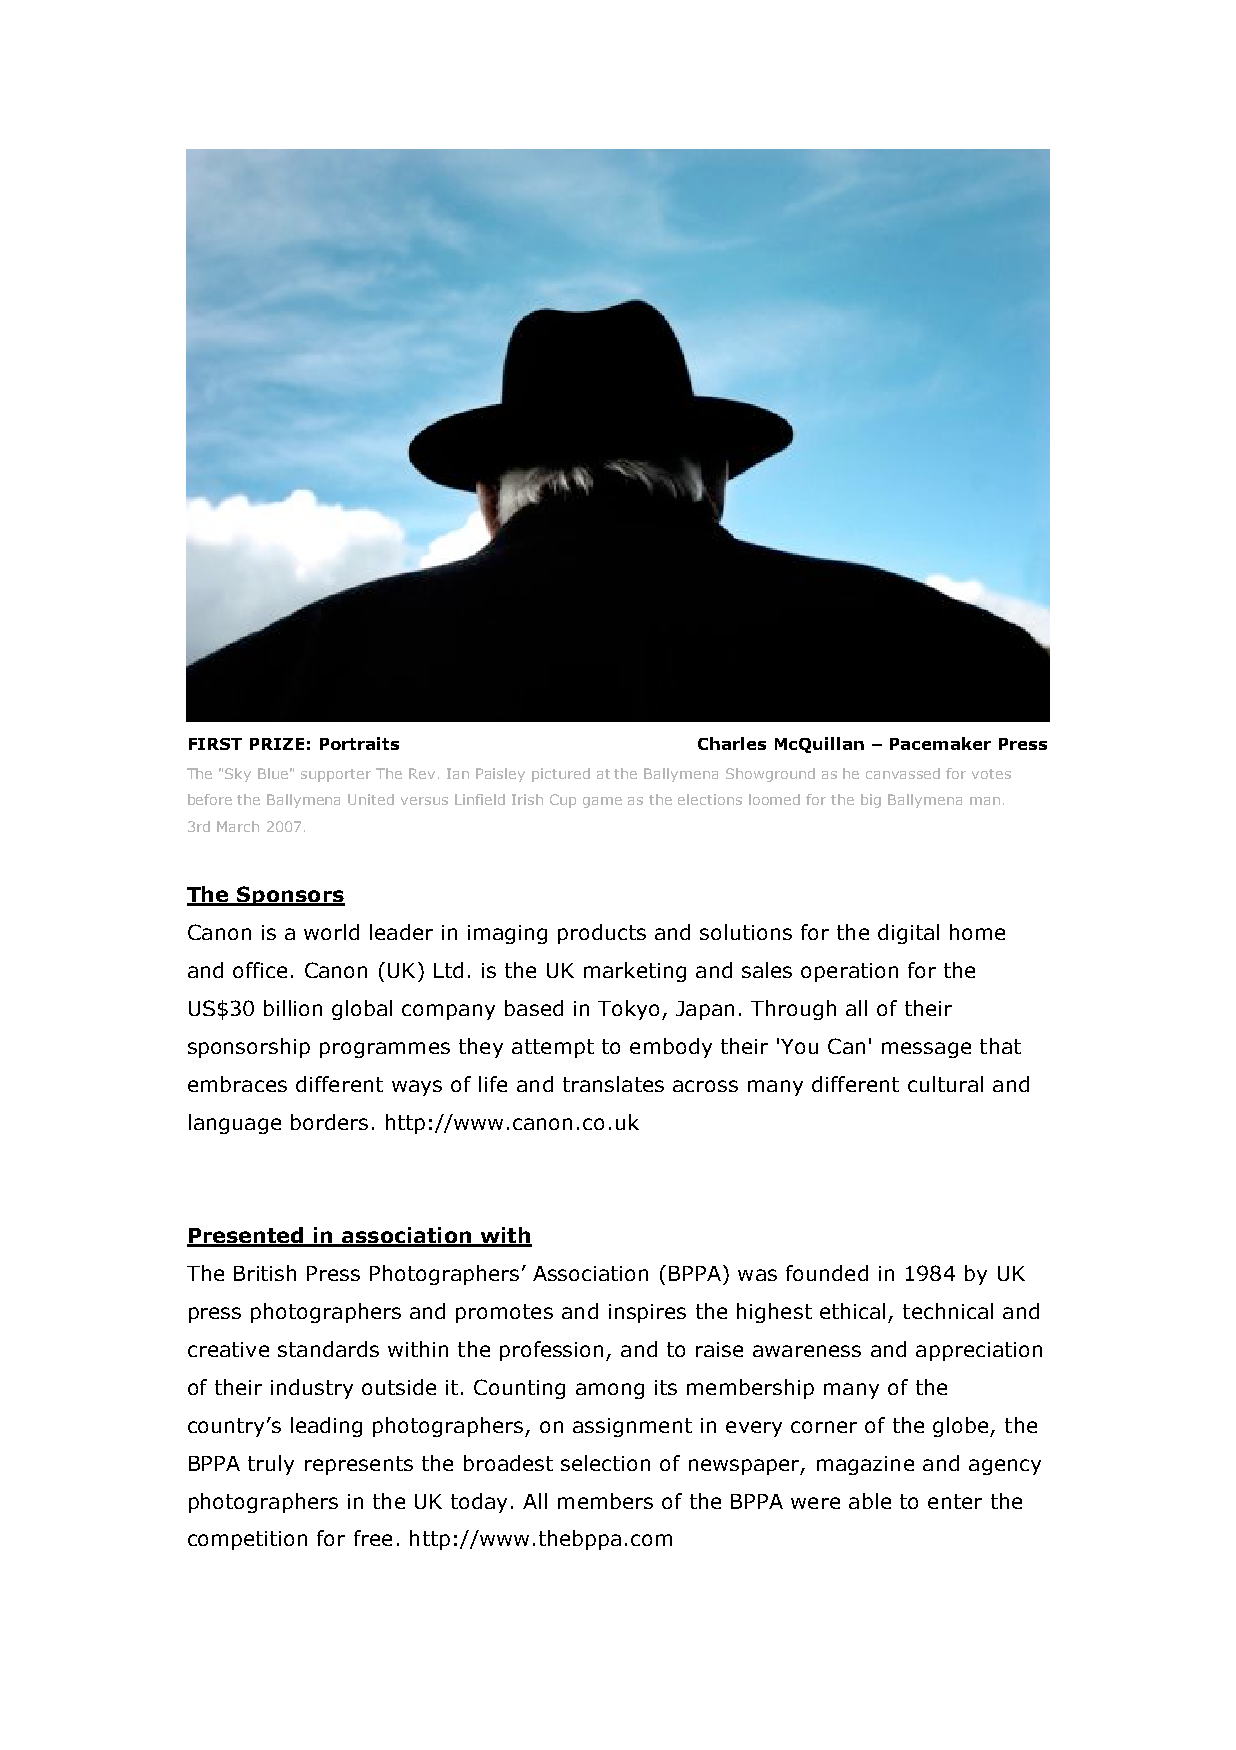 The height and width of the page is (1750, 1236). What do you see at coordinates (945, 1084) in the page?
I see `cultural` at bounding box center [945, 1084].
